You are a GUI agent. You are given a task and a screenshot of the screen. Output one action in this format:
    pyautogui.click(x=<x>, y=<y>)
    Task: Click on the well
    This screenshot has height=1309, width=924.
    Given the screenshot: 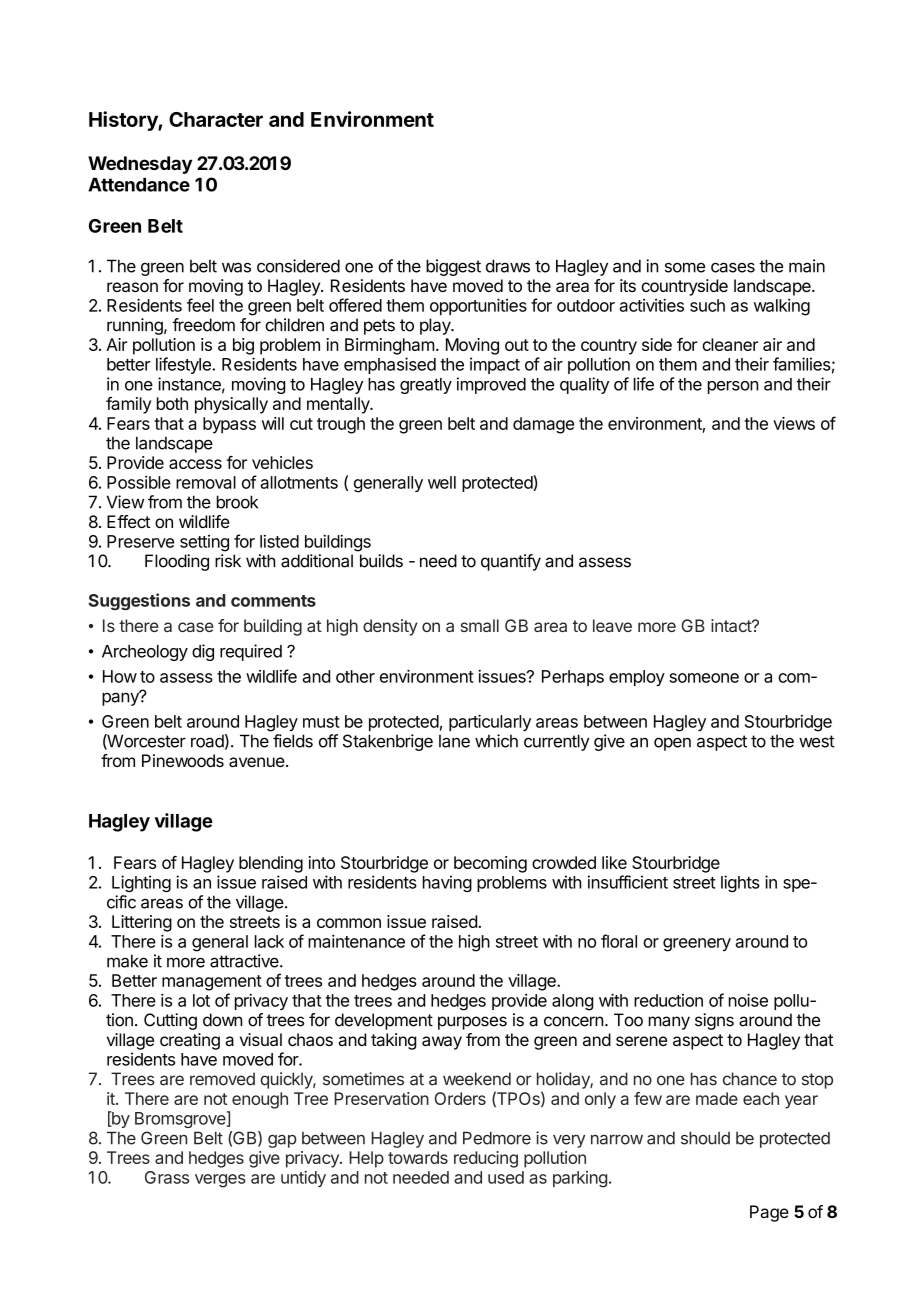 What is the action you would take?
    pyautogui.click(x=442, y=482)
